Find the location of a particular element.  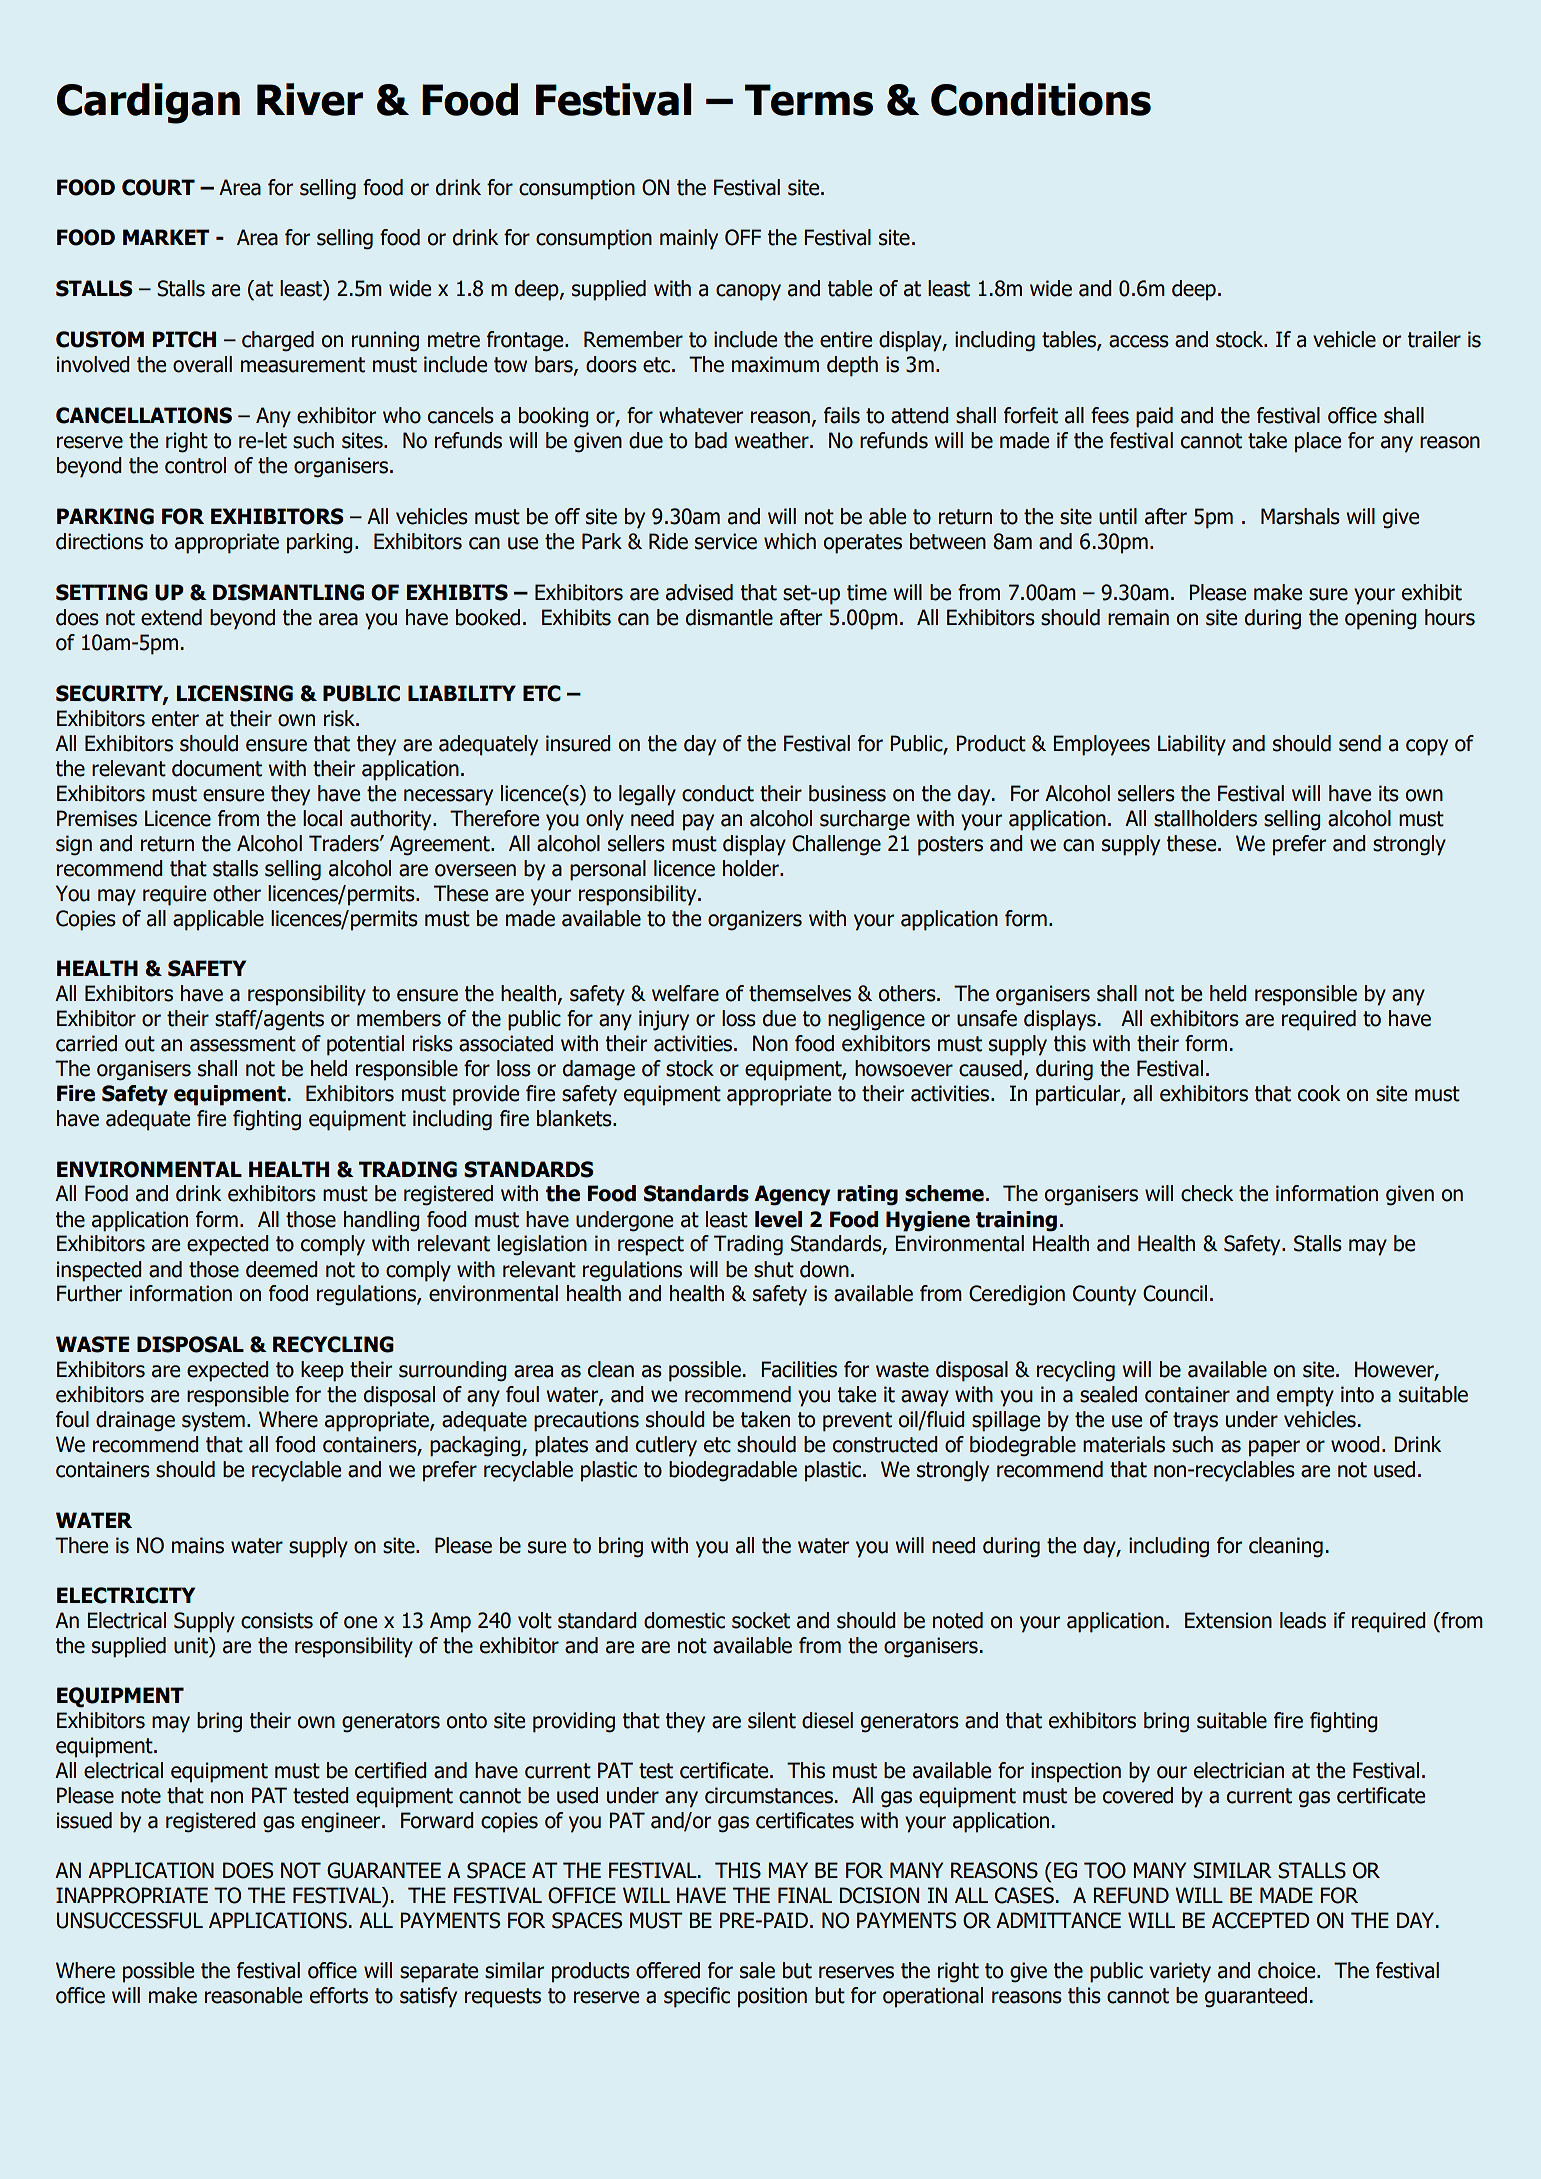

COURT is located at coordinates (158, 187).
